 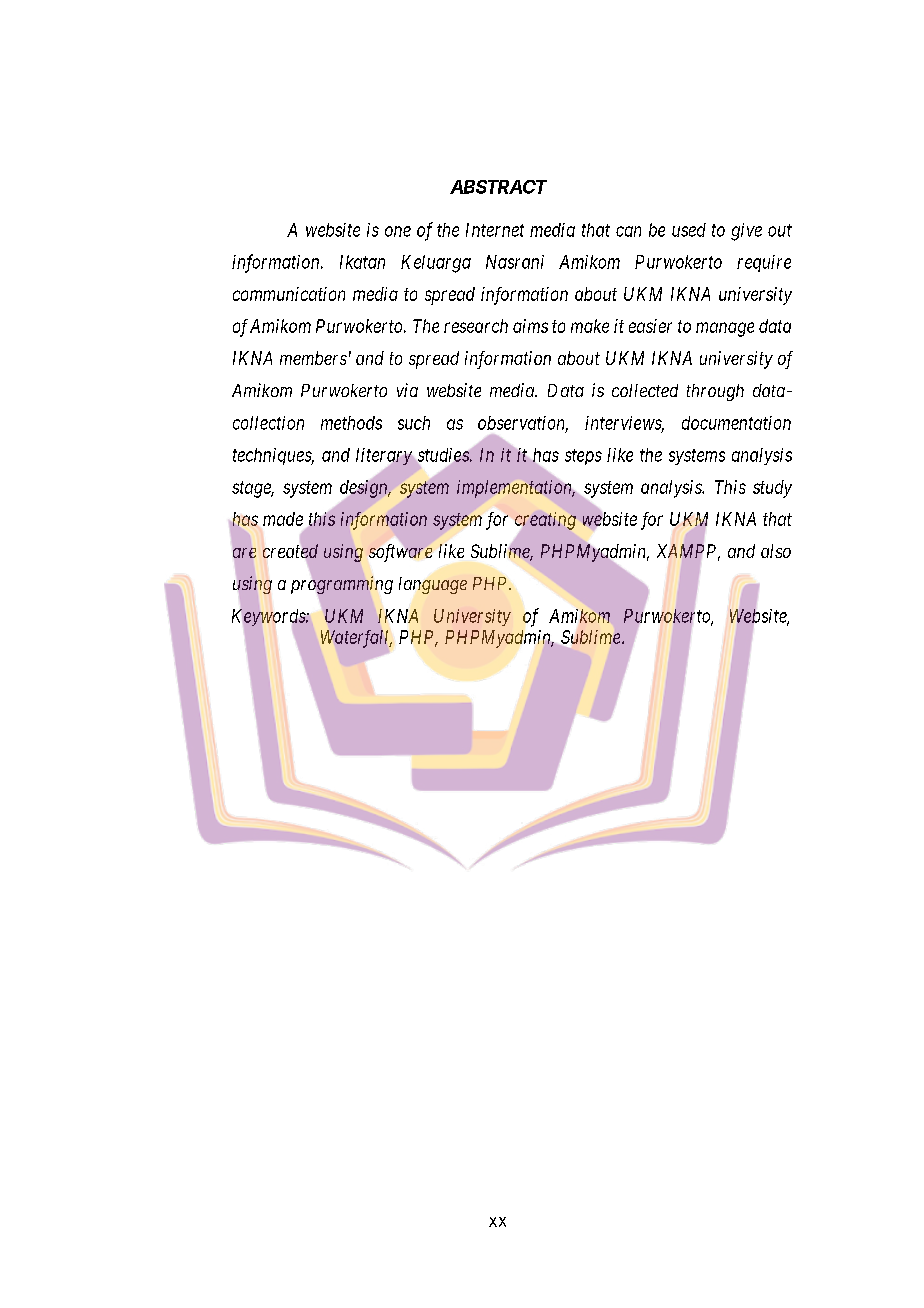 I want to click on used, so click(x=689, y=230).
